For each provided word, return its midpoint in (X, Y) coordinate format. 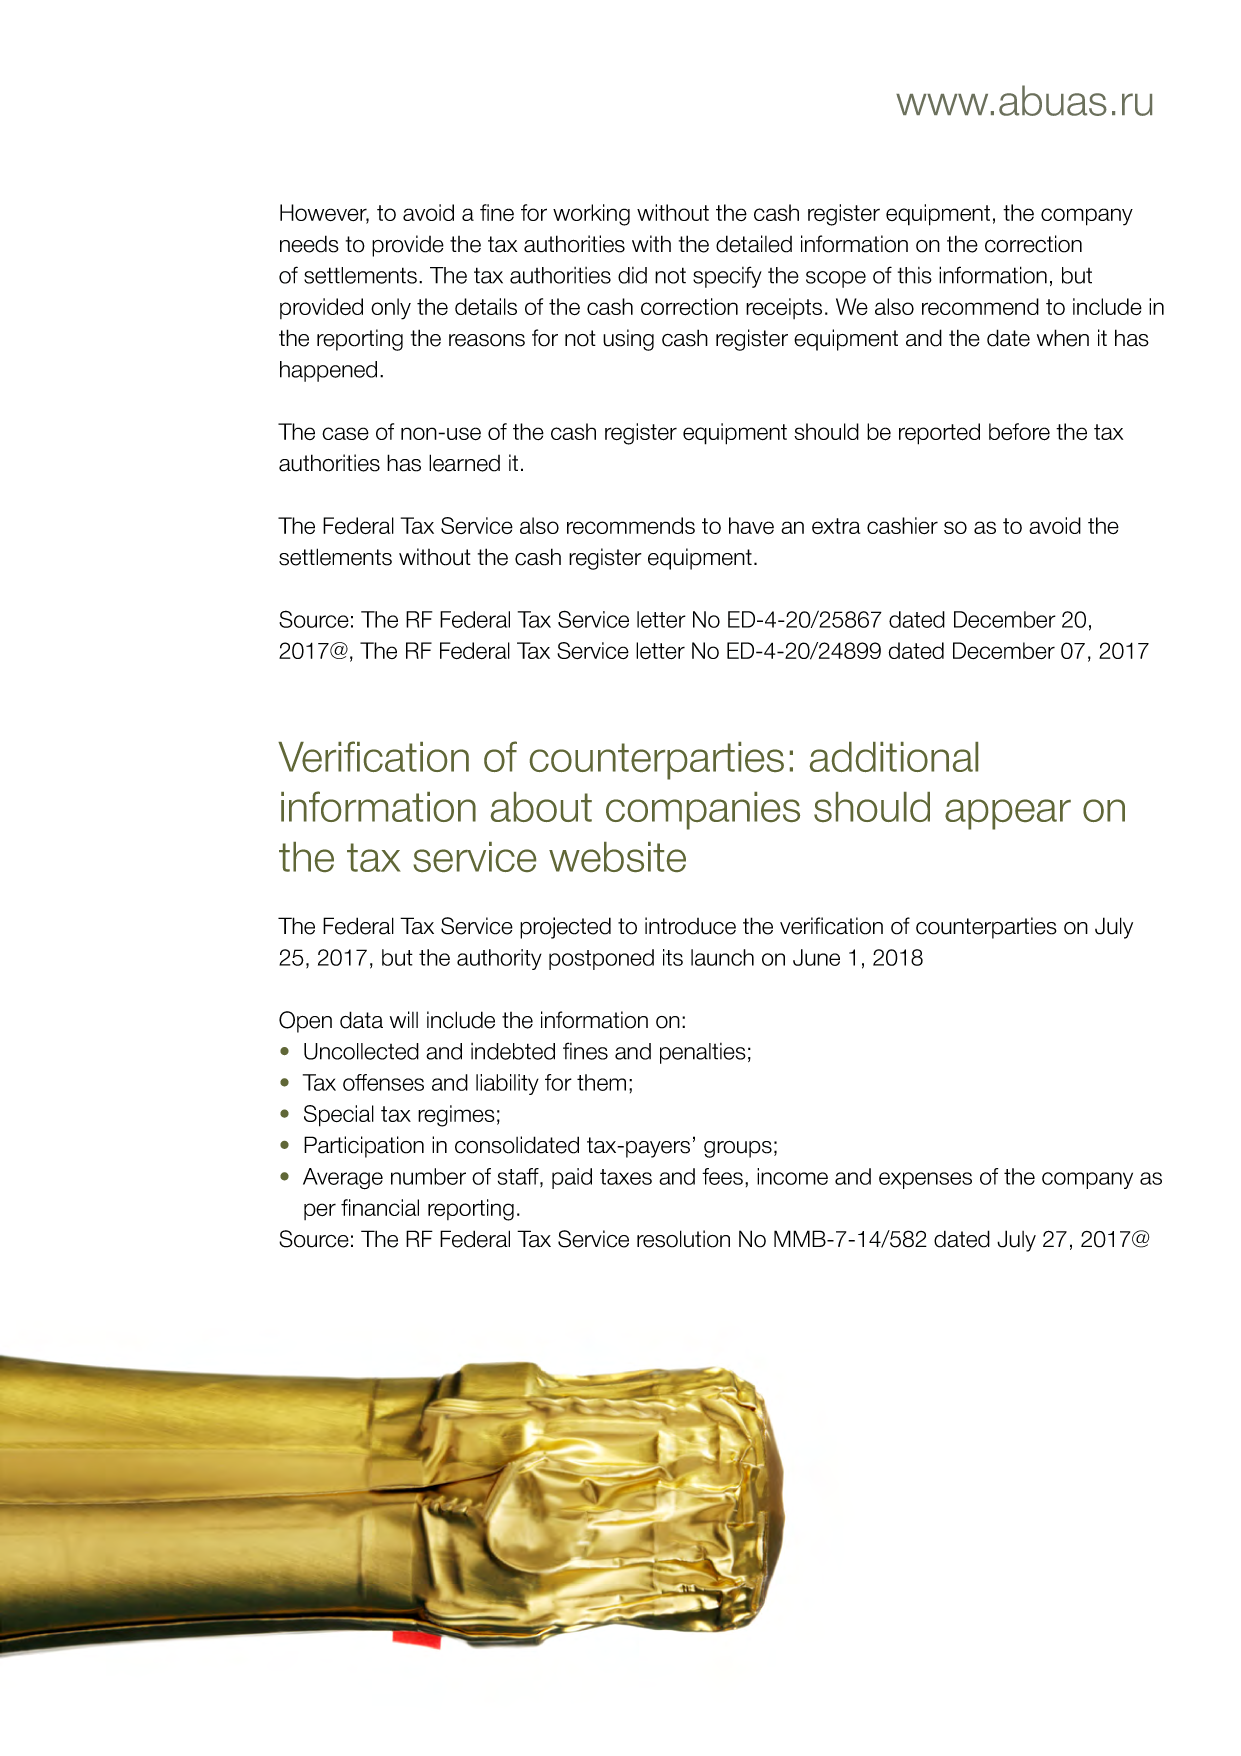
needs (309, 244)
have (751, 525)
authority (499, 959)
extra (836, 526)
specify (727, 277)
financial (380, 1207)
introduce (690, 926)
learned (464, 463)
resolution (683, 1239)
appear (1008, 814)
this (915, 275)
